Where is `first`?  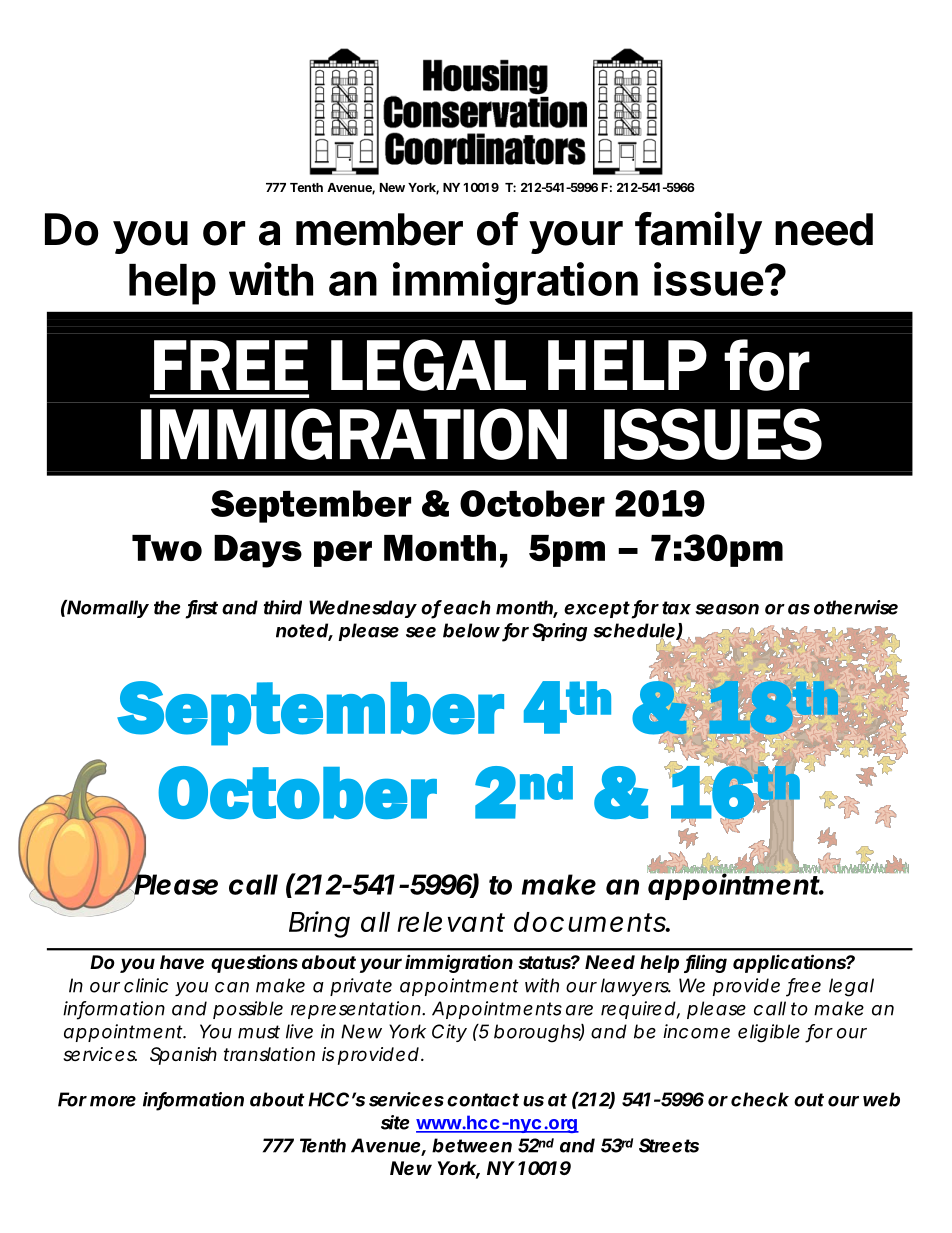
first is located at coordinates (202, 608).
